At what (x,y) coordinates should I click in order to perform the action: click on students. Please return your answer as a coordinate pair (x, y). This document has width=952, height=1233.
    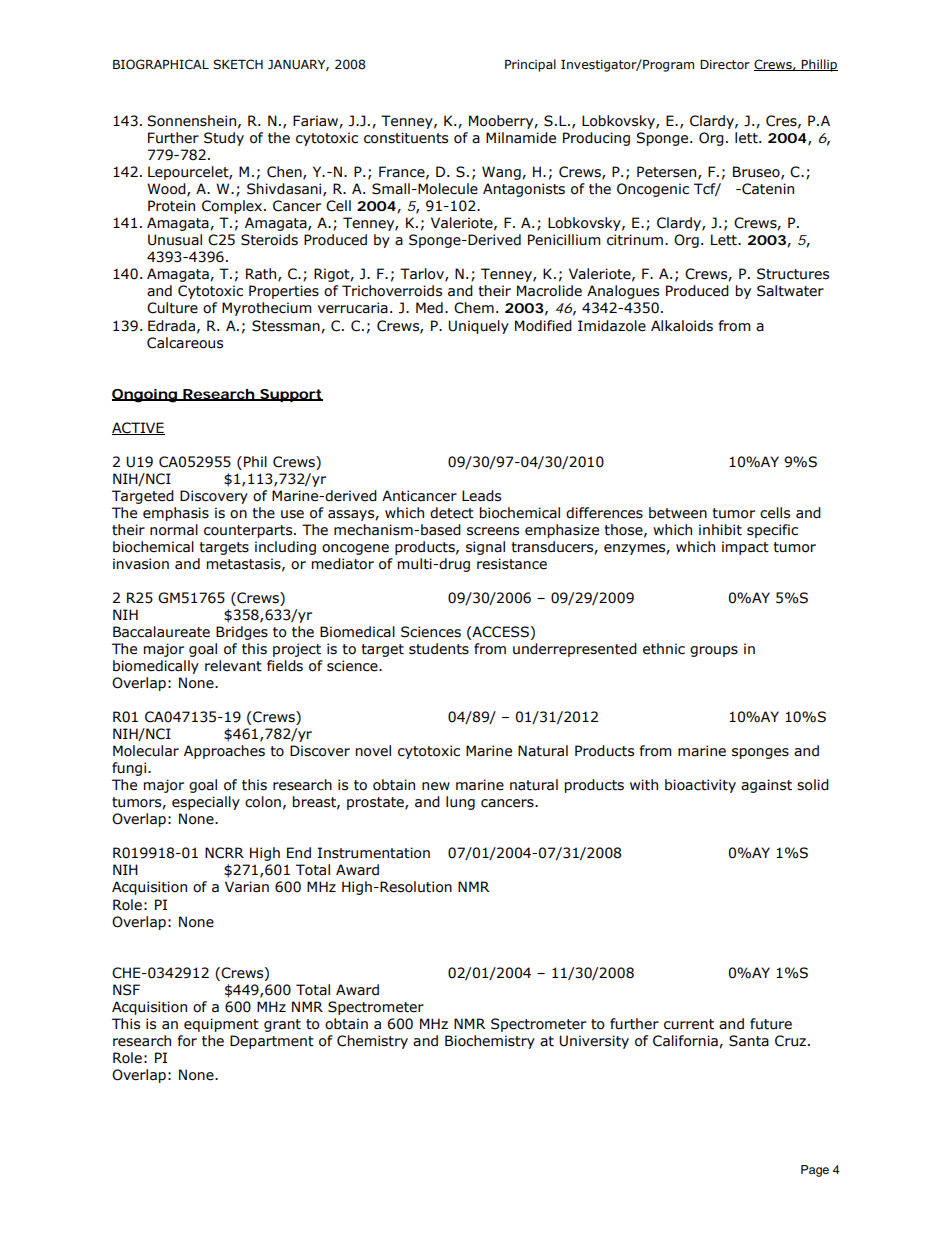
    Looking at the image, I should click on (439, 649).
